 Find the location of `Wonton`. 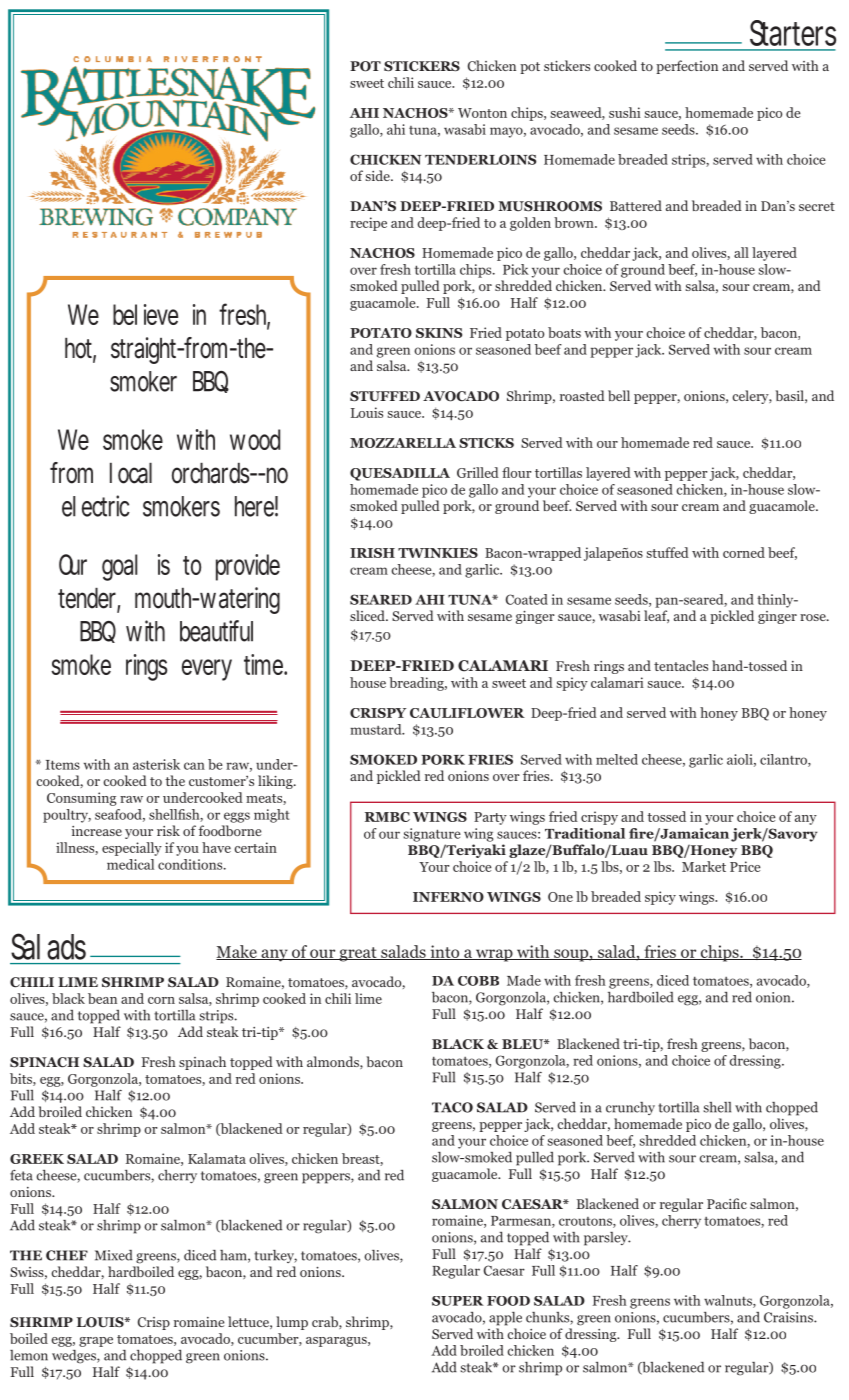

Wonton is located at coordinates (482, 113).
